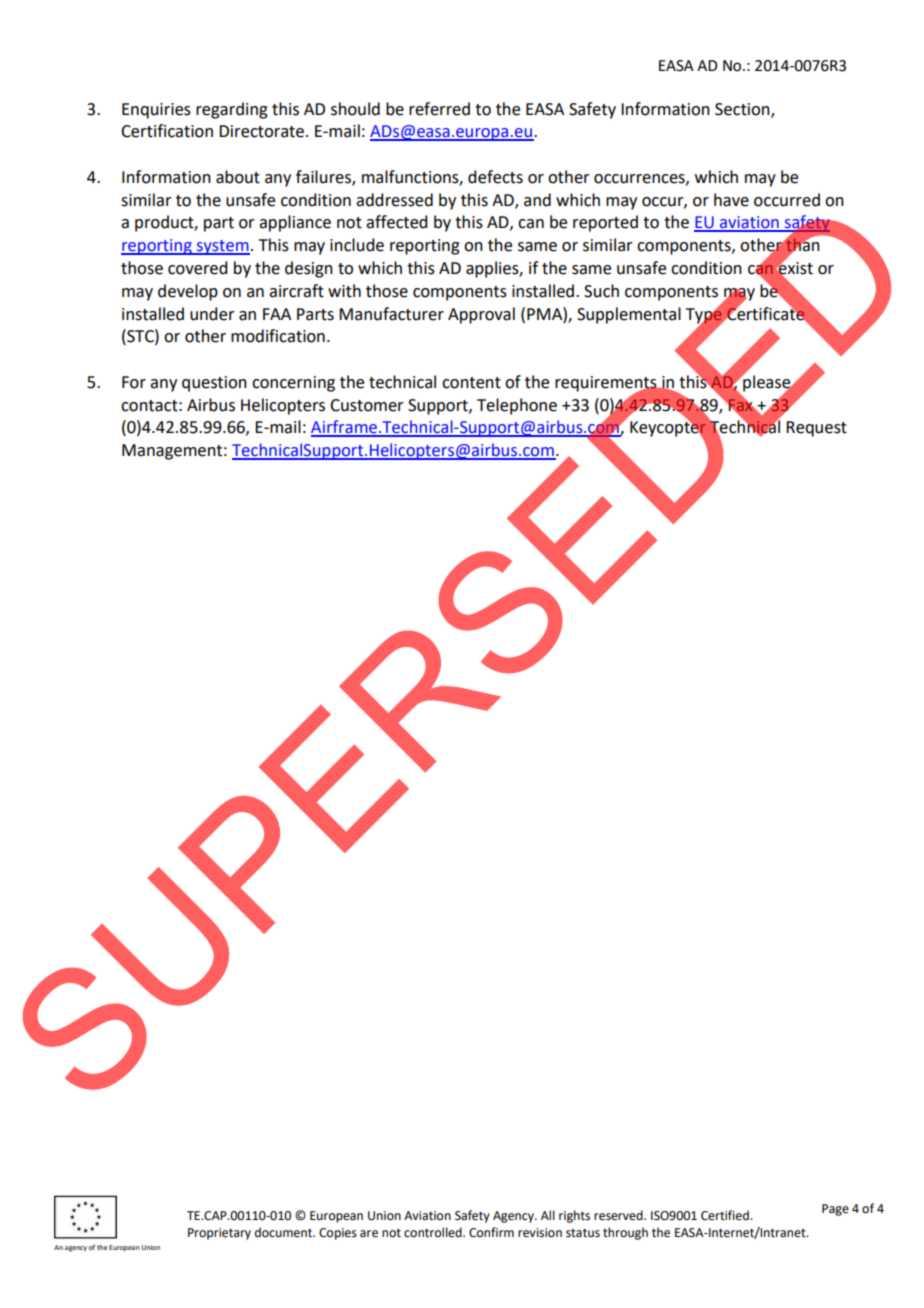 The height and width of the image is (1308, 924). Describe the element at coordinates (491, 1232) in the image. I see `Confirm` at that location.
